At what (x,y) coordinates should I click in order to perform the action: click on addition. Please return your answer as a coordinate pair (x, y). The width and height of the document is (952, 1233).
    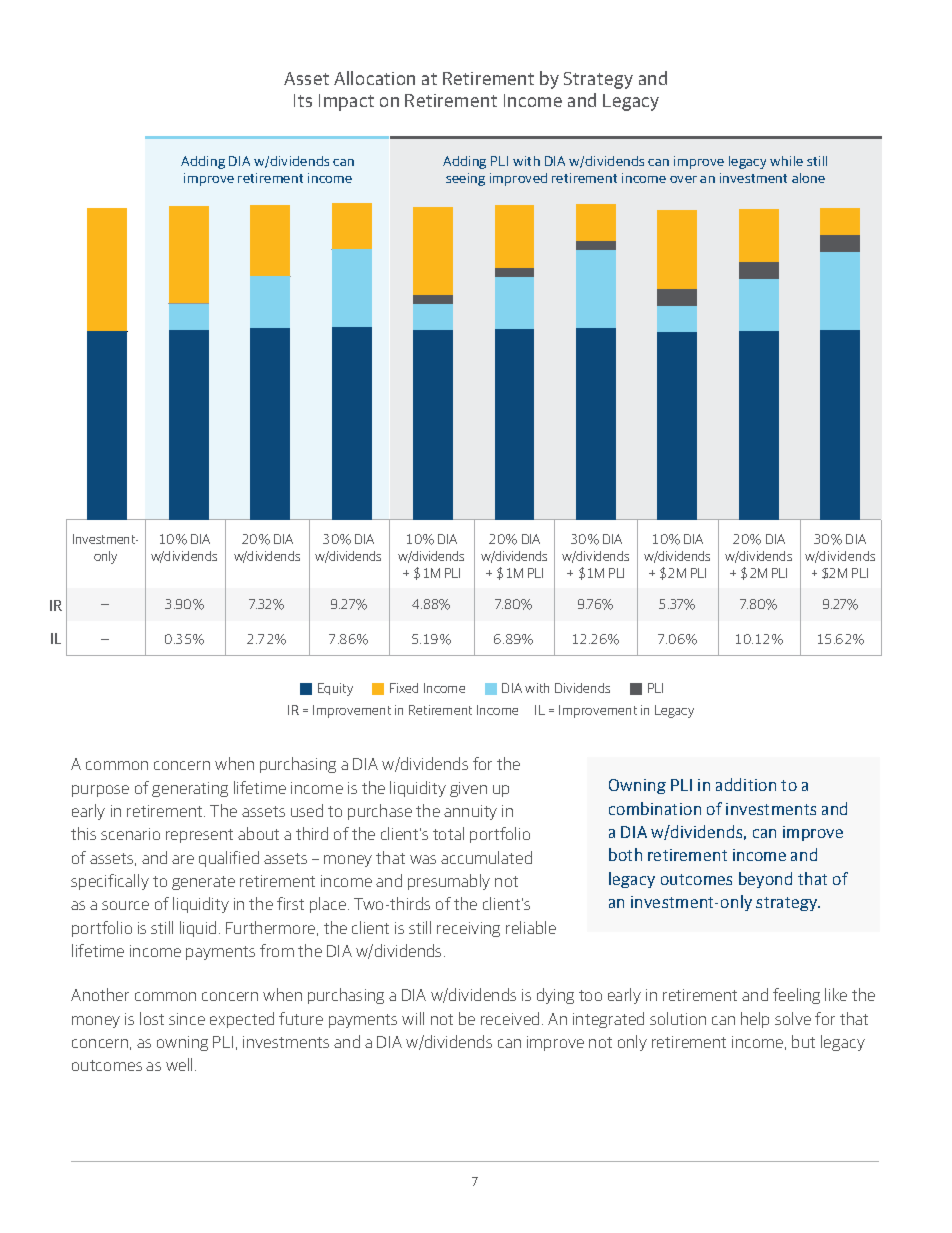
    Looking at the image, I should click on (746, 784).
